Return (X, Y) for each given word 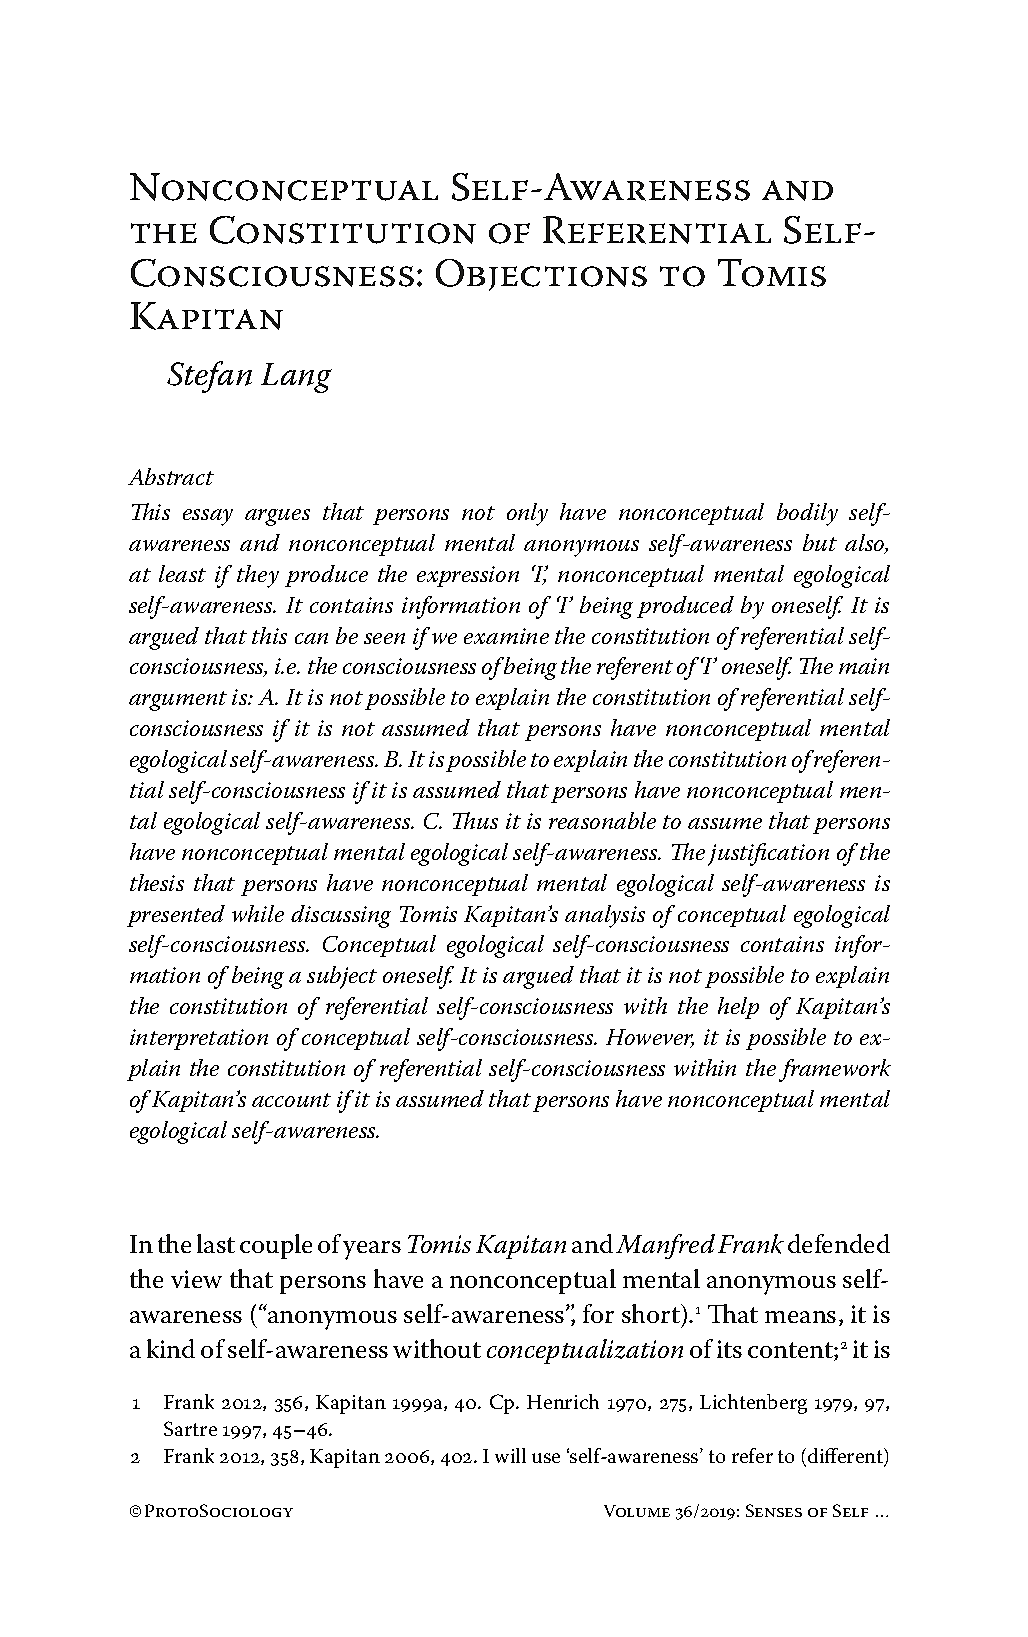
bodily (807, 514)
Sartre (190, 1428)
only (527, 514)
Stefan (209, 377)
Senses (774, 1510)
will (510, 1455)
